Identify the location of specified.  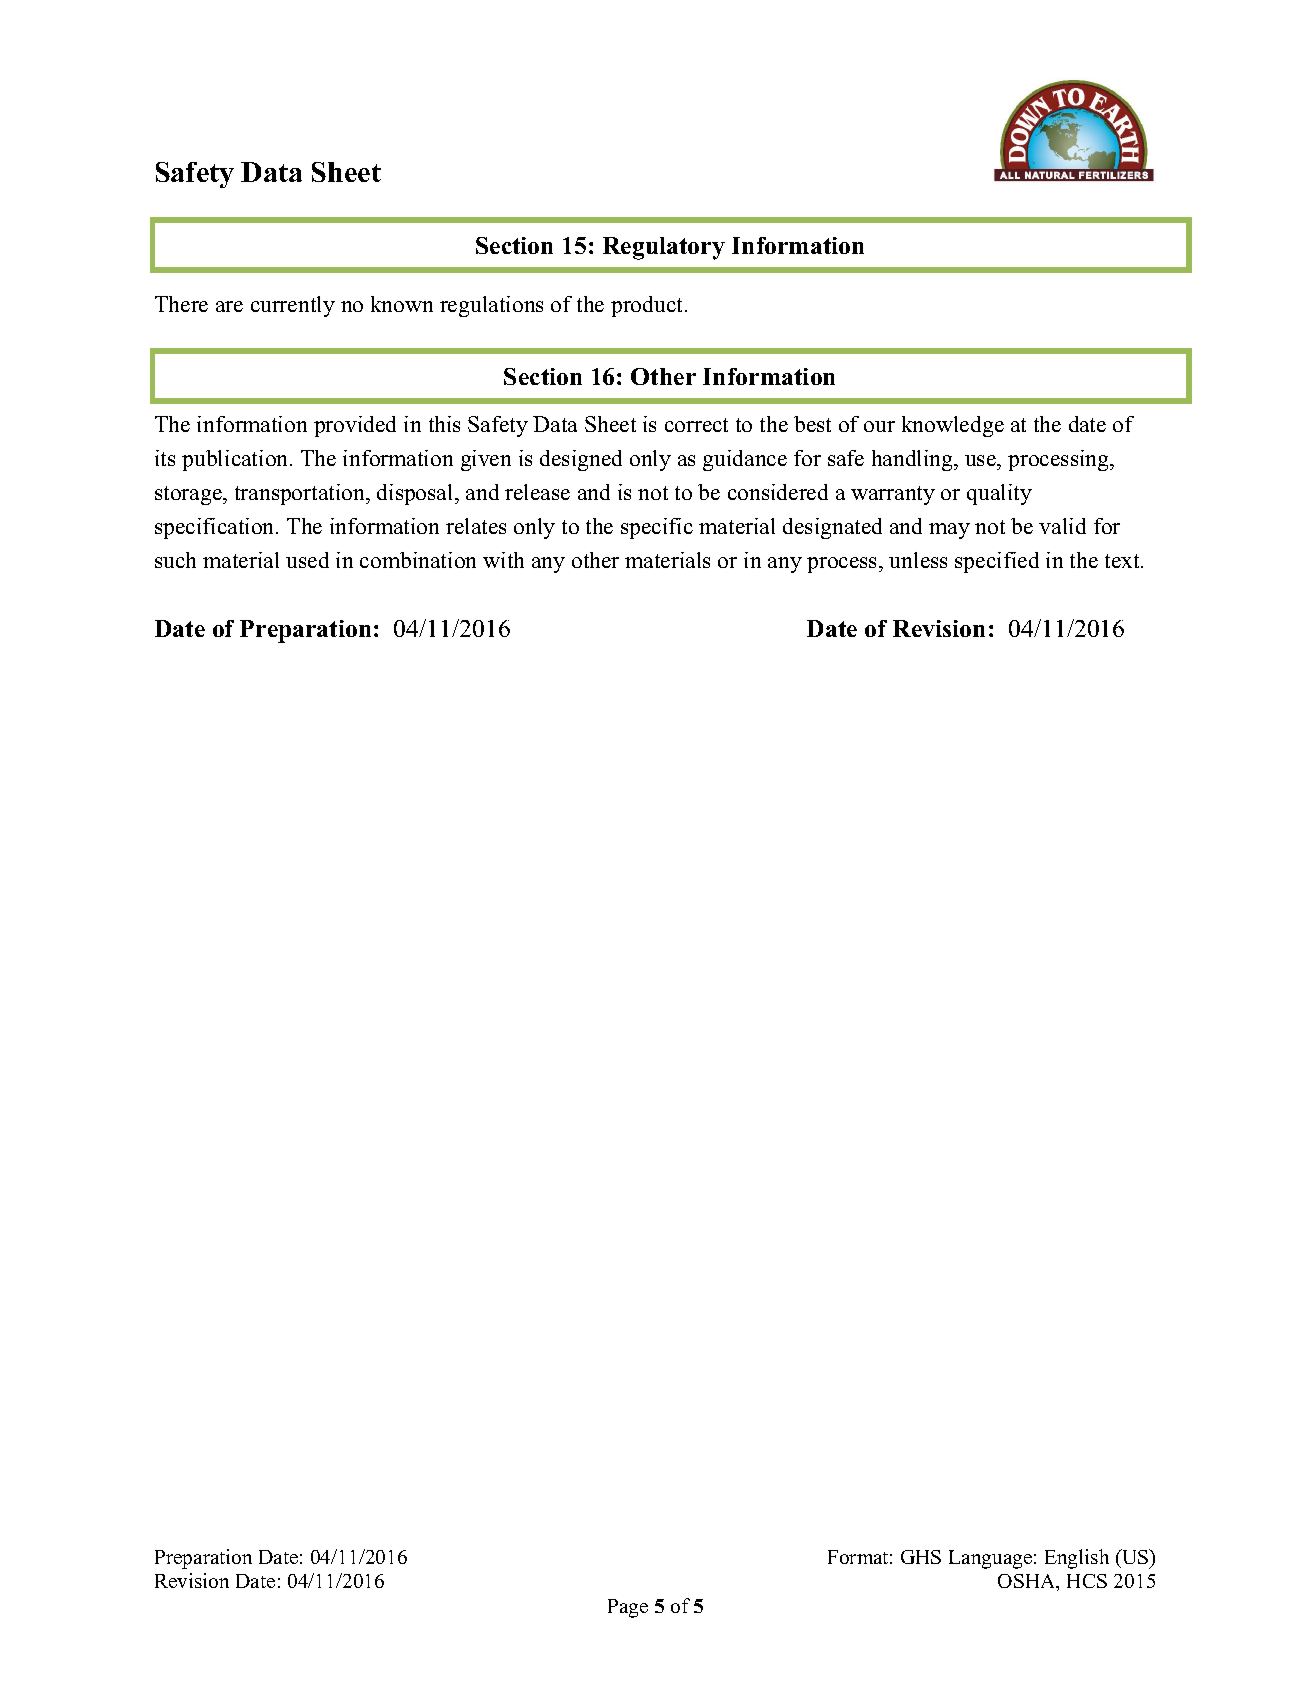
(997, 562).
